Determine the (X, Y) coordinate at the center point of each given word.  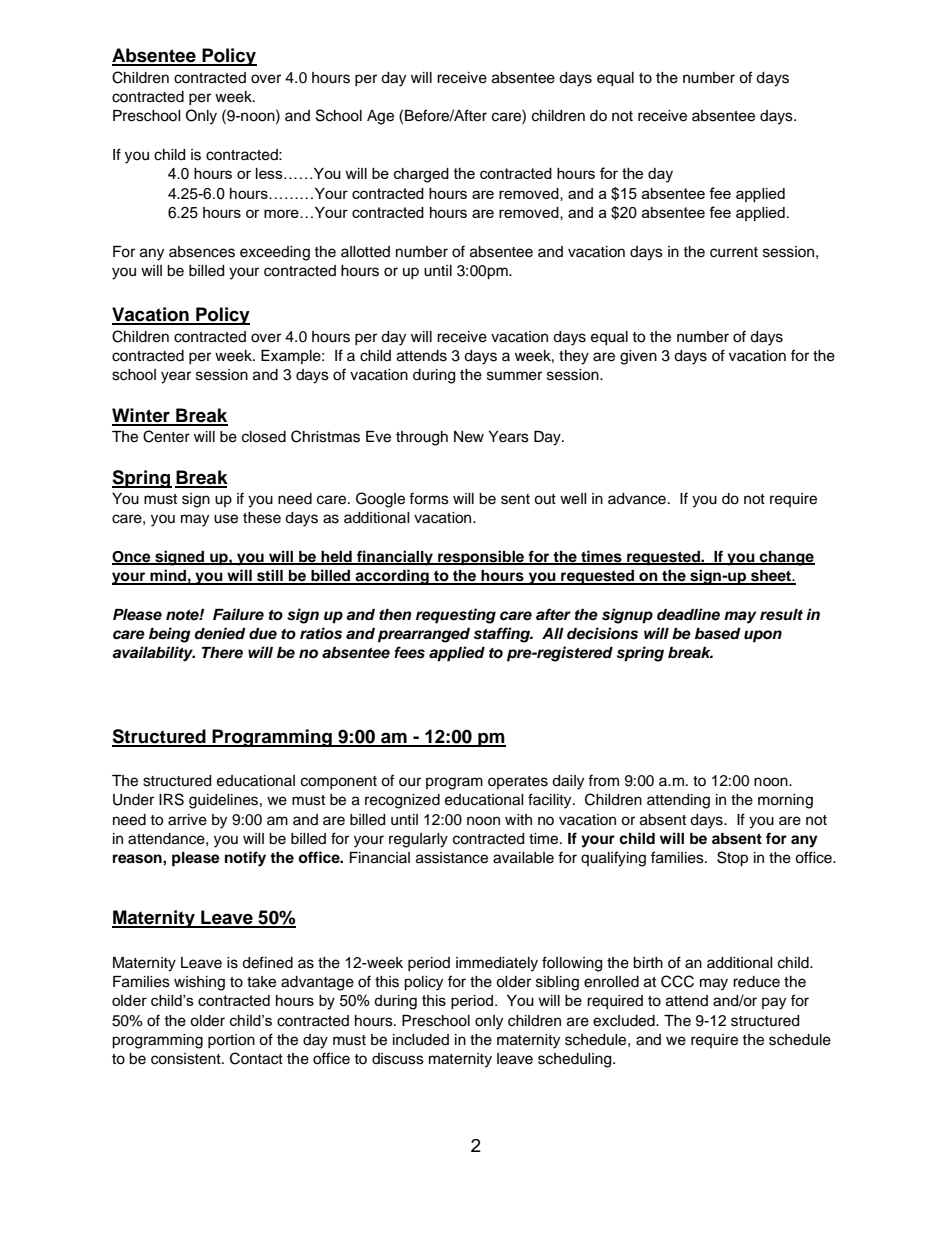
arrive (187, 820)
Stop (732, 859)
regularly (418, 840)
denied (220, 633)
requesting (456, 616)
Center (166, 436)
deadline (688, 614)
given (638, 357)
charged (421, 175)
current (734, 252)
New (469, 437)
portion (231, 1041)
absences (202, 252)
